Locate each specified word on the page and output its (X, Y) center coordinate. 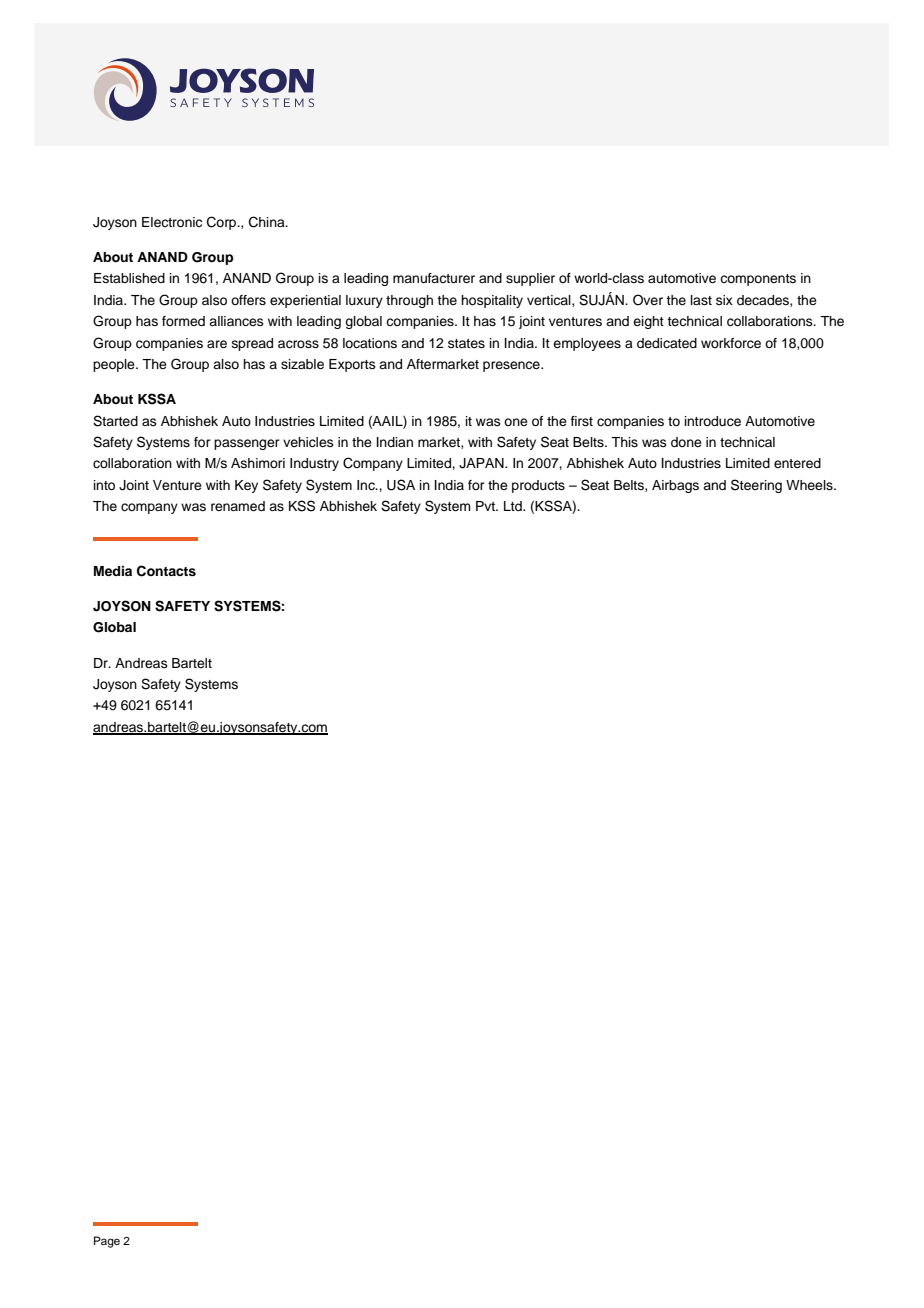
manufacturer (434, 278)
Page (107, 1242)
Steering (756, 486)
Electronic (172, 222)
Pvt (487, 506)
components (758, 280)
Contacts (166, 571)
